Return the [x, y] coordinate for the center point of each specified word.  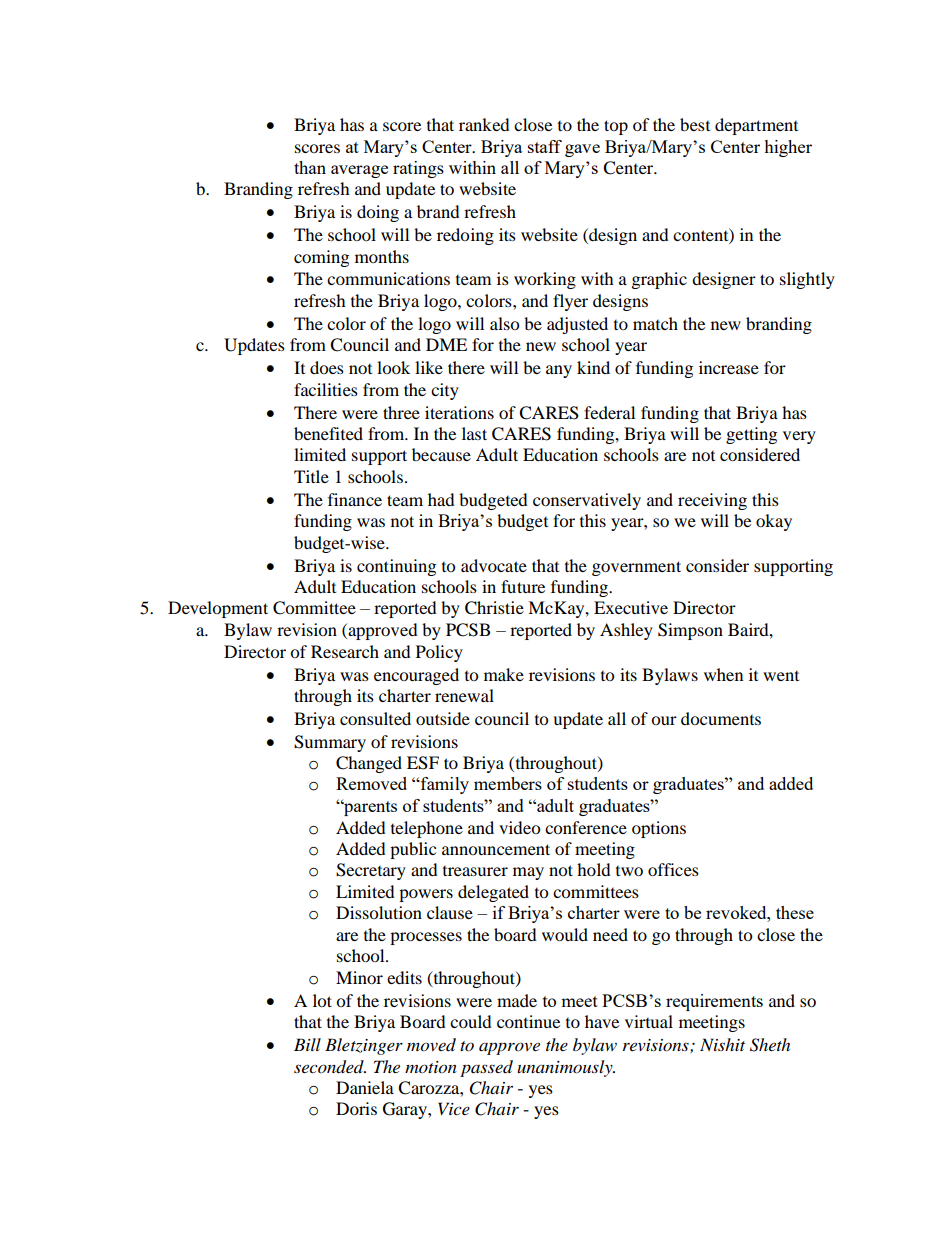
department [756, 126]
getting [751, 435]
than [310, 167]
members [508, 783]
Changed [369, 764]
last [474, 433]
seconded [330, 1067]
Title [311, 476]
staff [545, 146]
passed [486, 1068]
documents [721, 718]
